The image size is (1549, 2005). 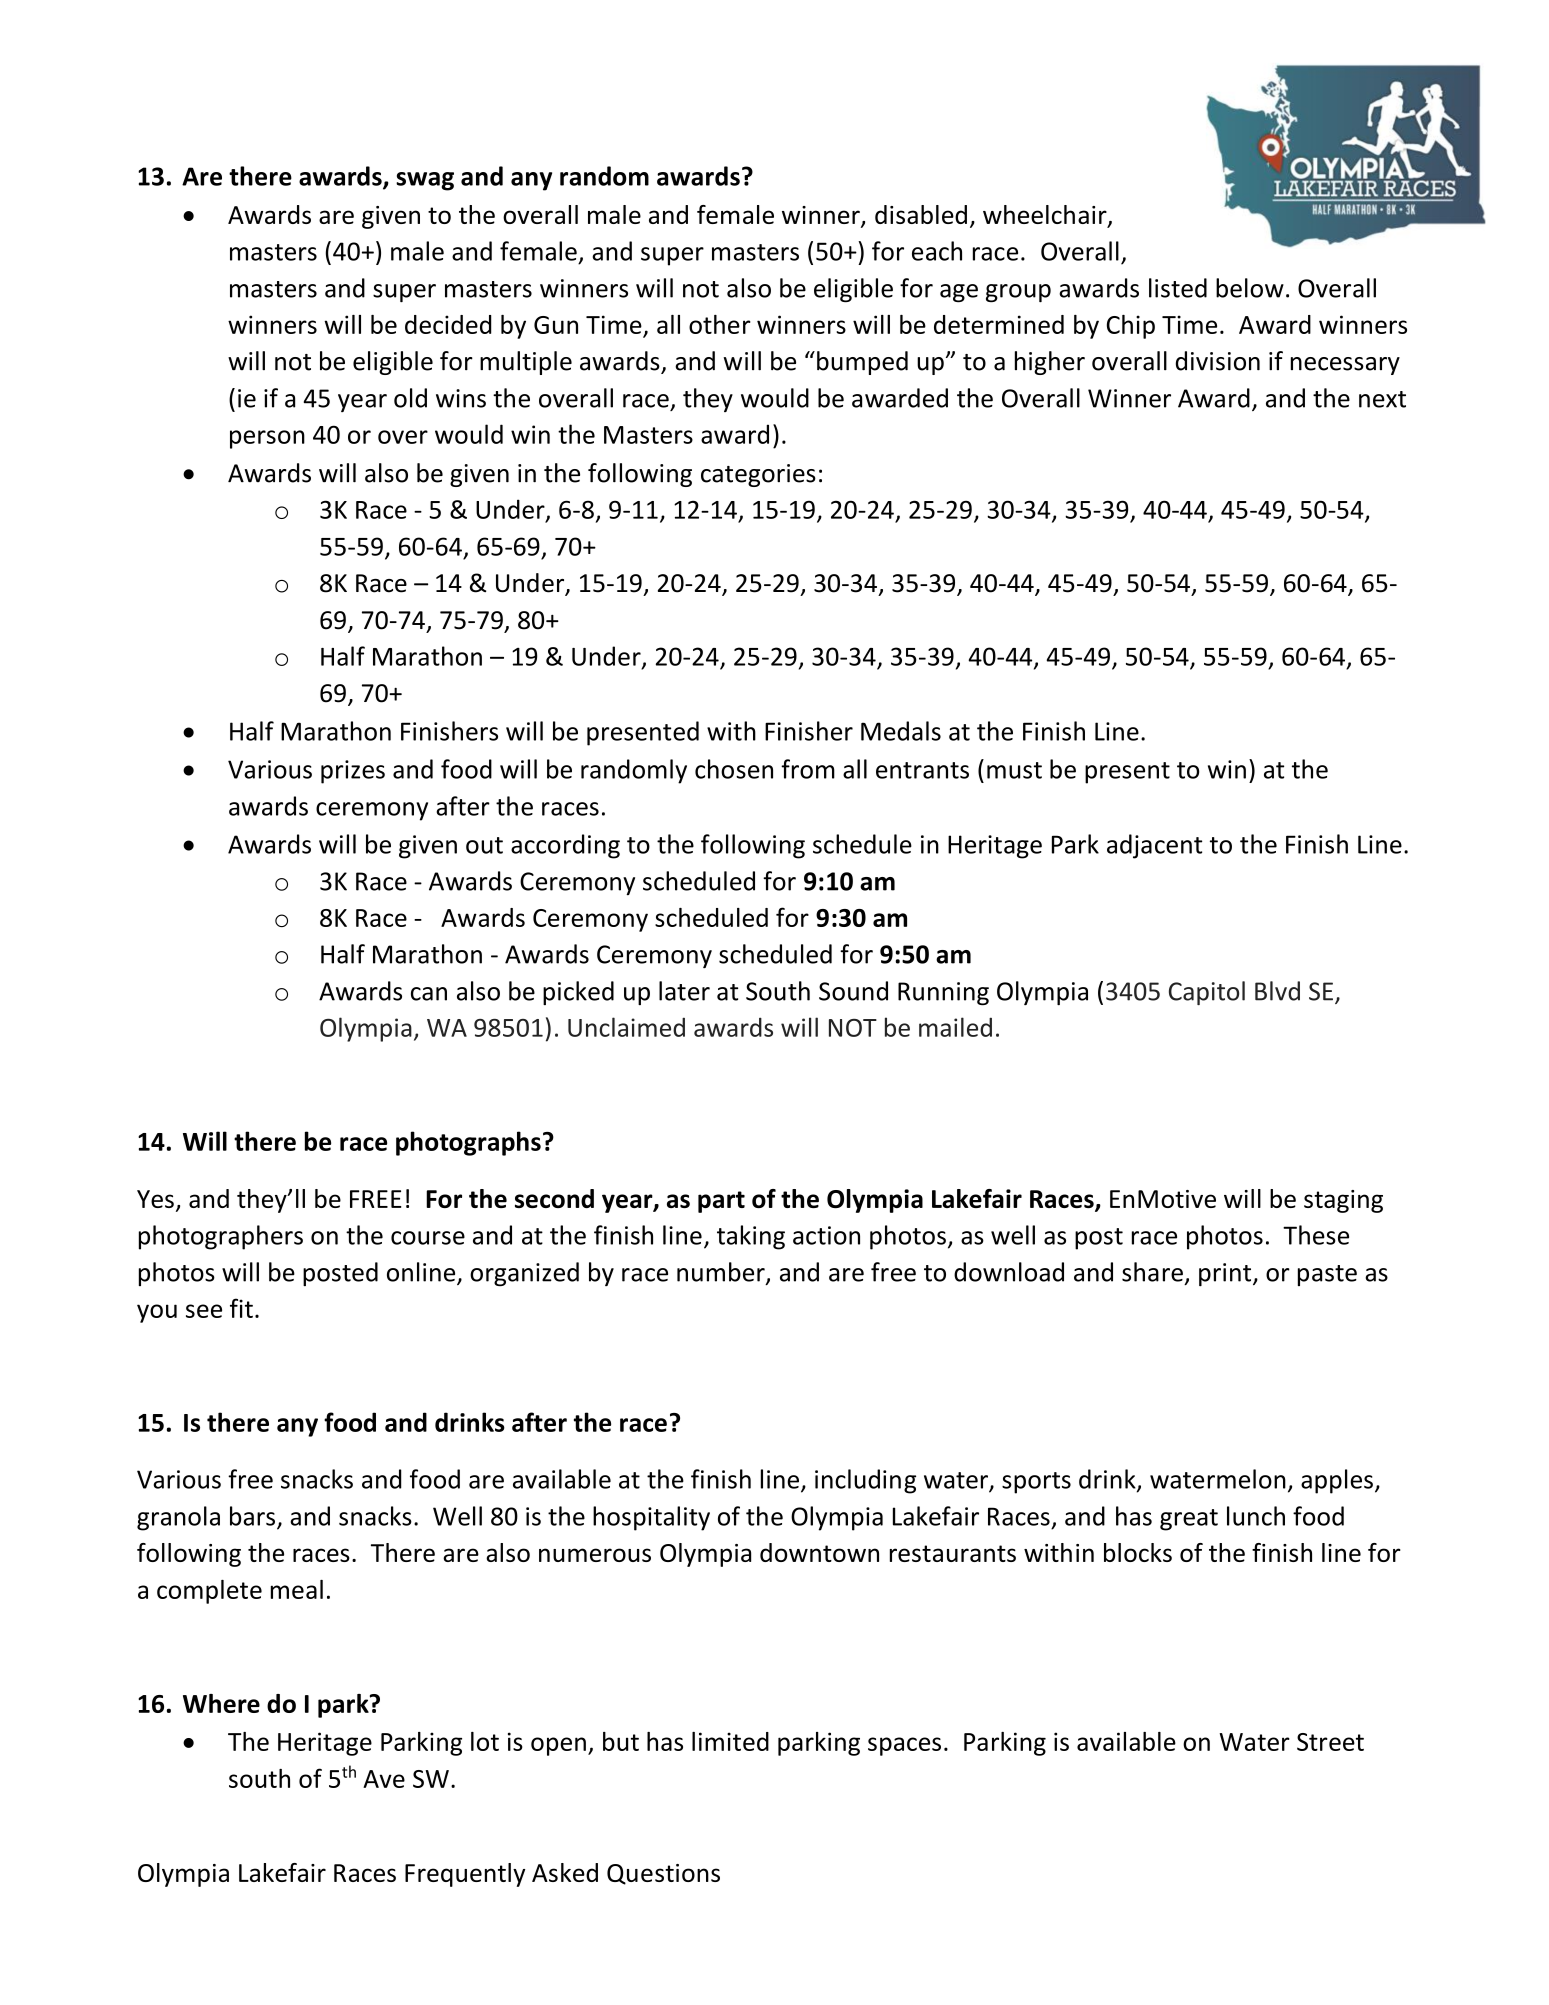 What do you see at coordinates (1250, 288) in the document?
I see `below` at bounding box center [1250, 288].
